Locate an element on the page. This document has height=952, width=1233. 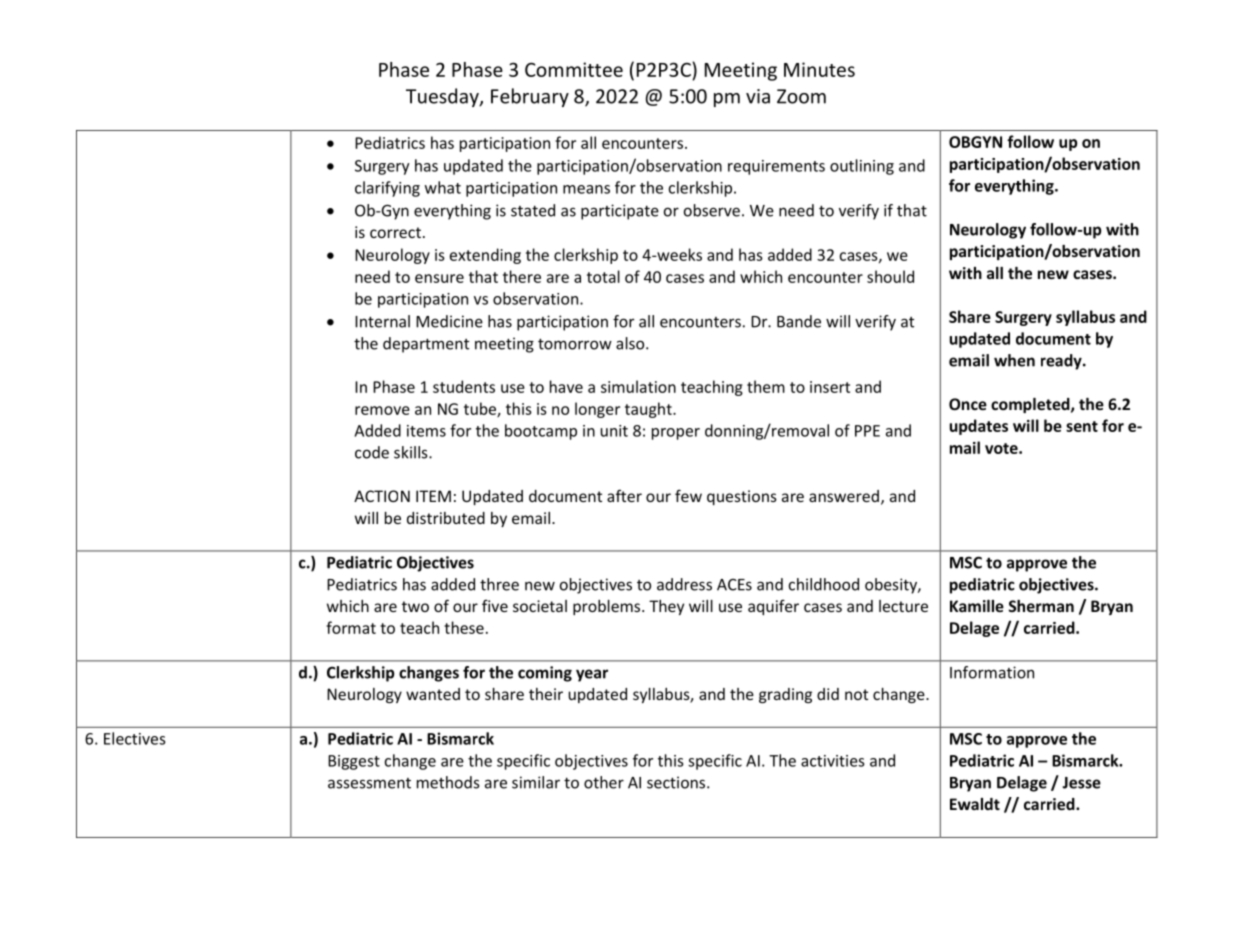
other is located at coordinates (604, 782).
